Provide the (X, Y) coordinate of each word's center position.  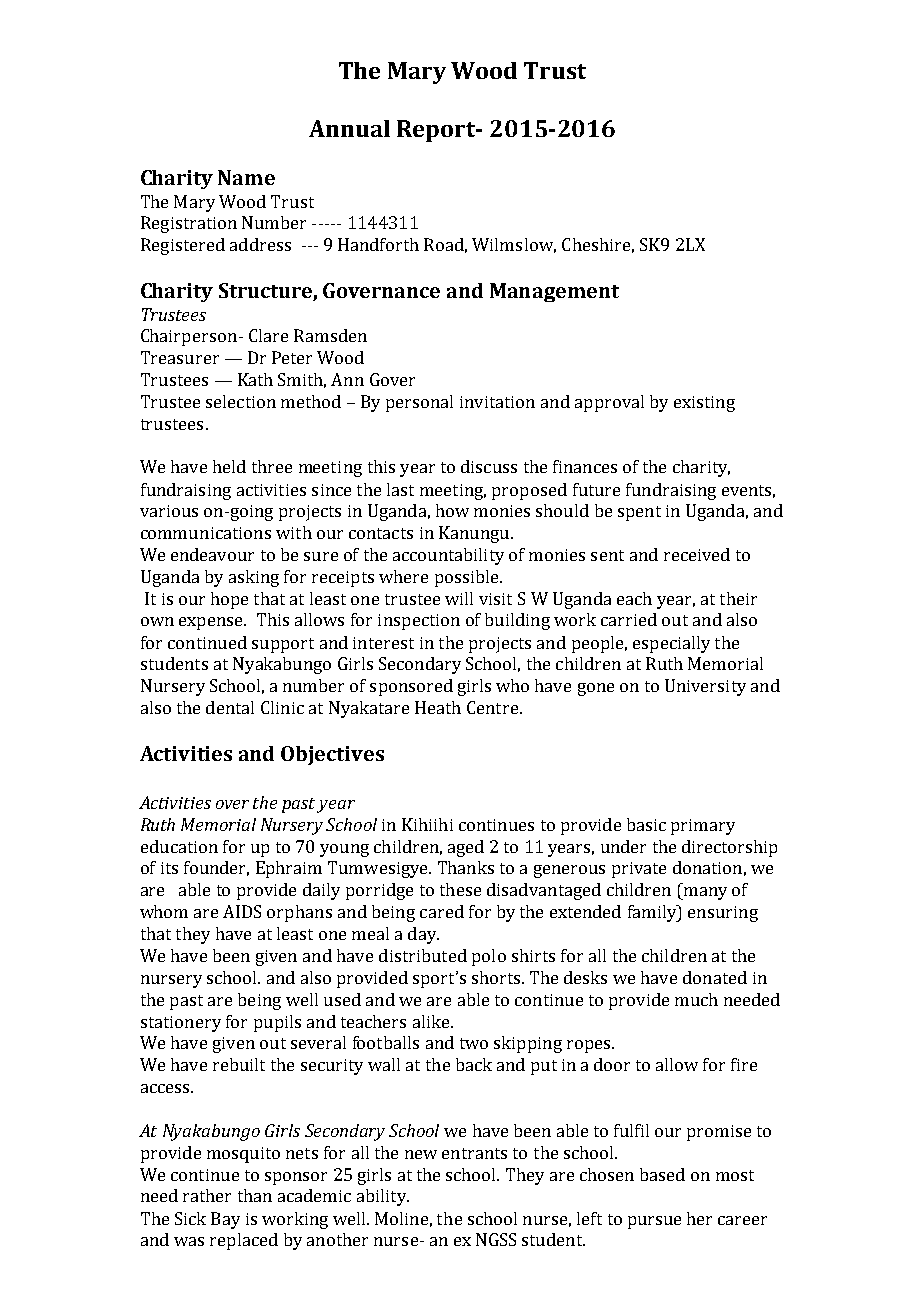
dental (230, 707)
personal (419, 403)
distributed (423, 955)
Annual (349, 128)
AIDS (242, 911)
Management (554, 292)
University (705, 687)
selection (241, 401)
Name (246, 177)
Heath (438, 707)
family (653, 913)
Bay (225, 1220)
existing (704, 404)
